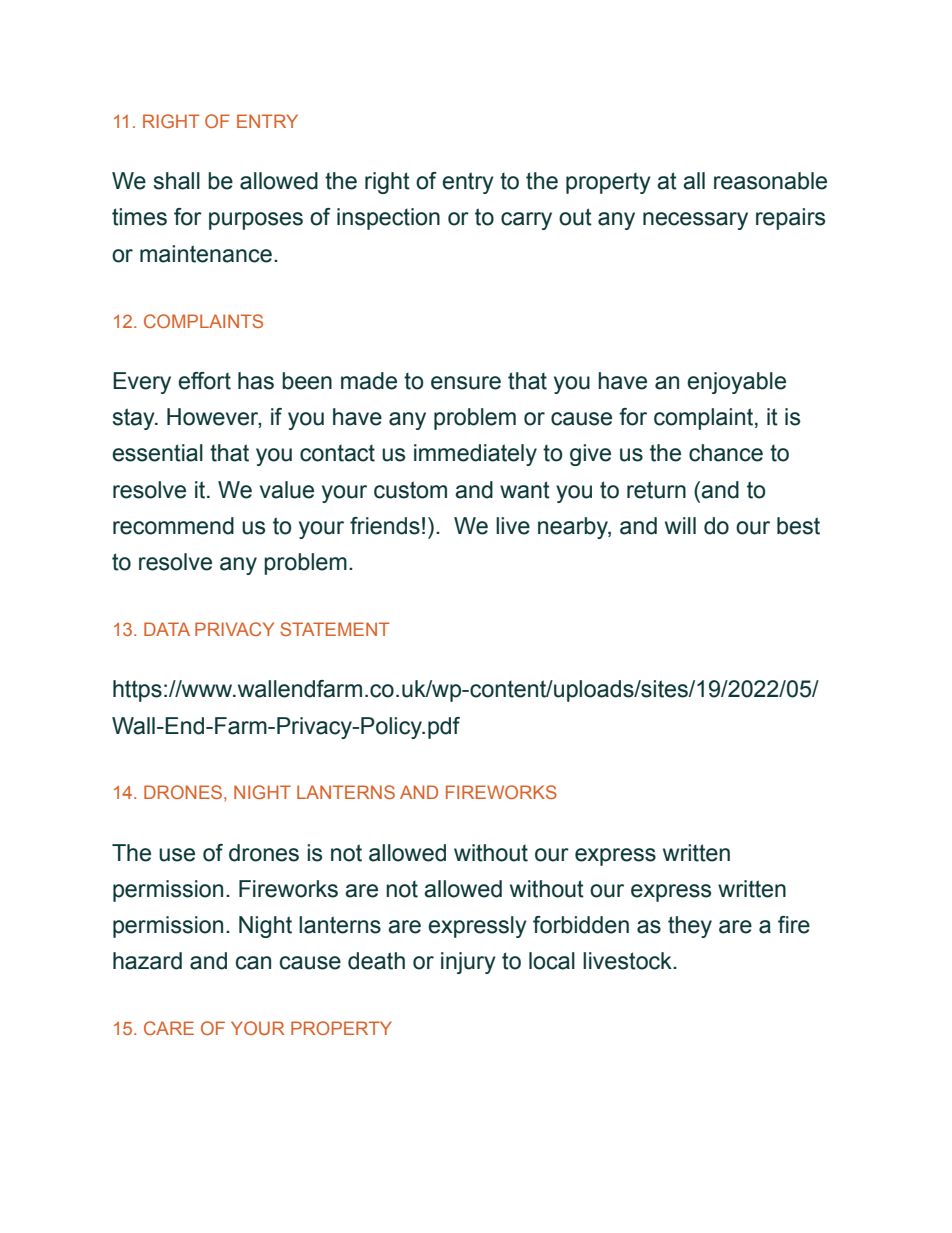 This screenshot has width=952, height=1233. Describe the element at coordinates (526, 221) in the screenshot. I see `carry` at that location.
